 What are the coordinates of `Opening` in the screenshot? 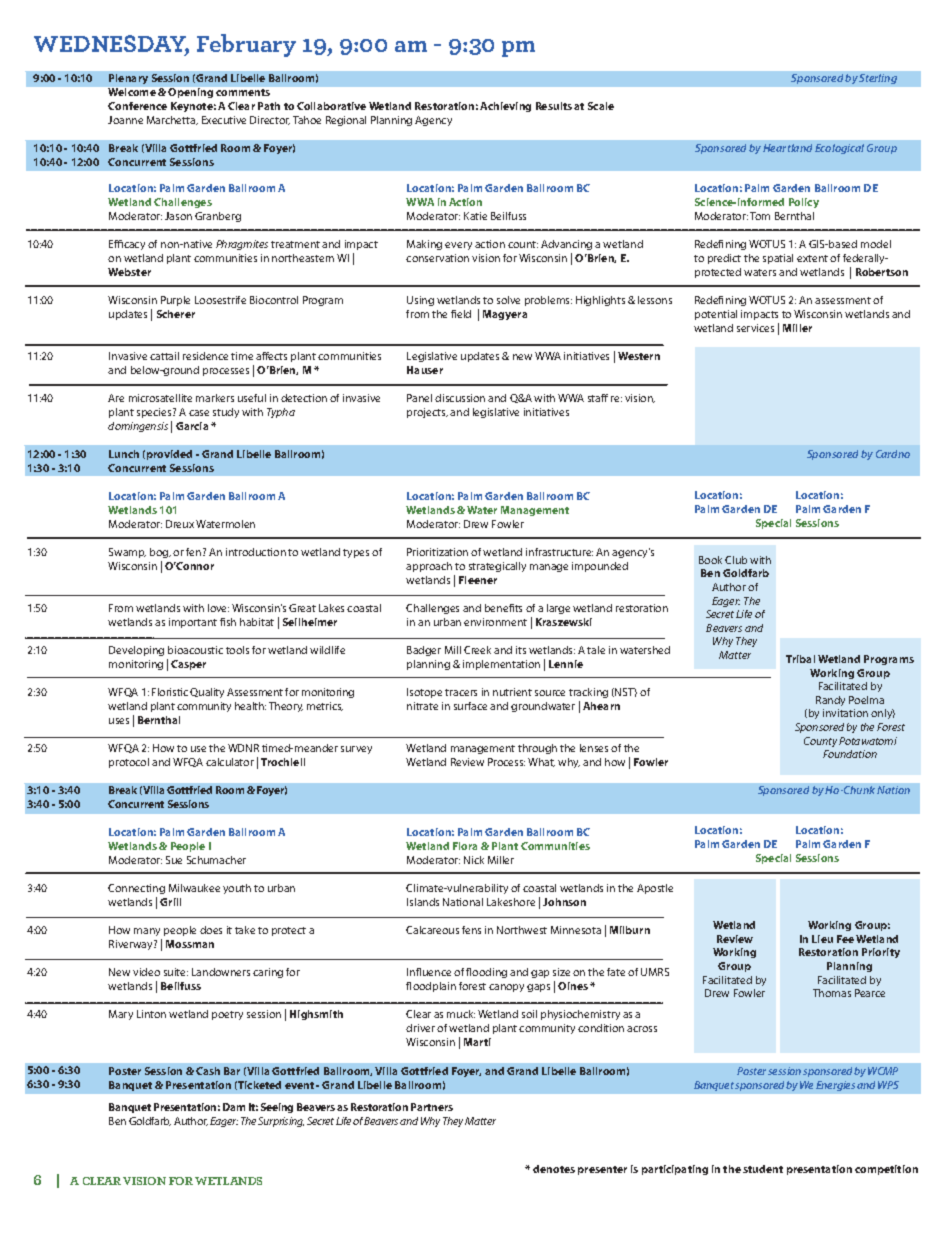 It's located at (190, 93).
